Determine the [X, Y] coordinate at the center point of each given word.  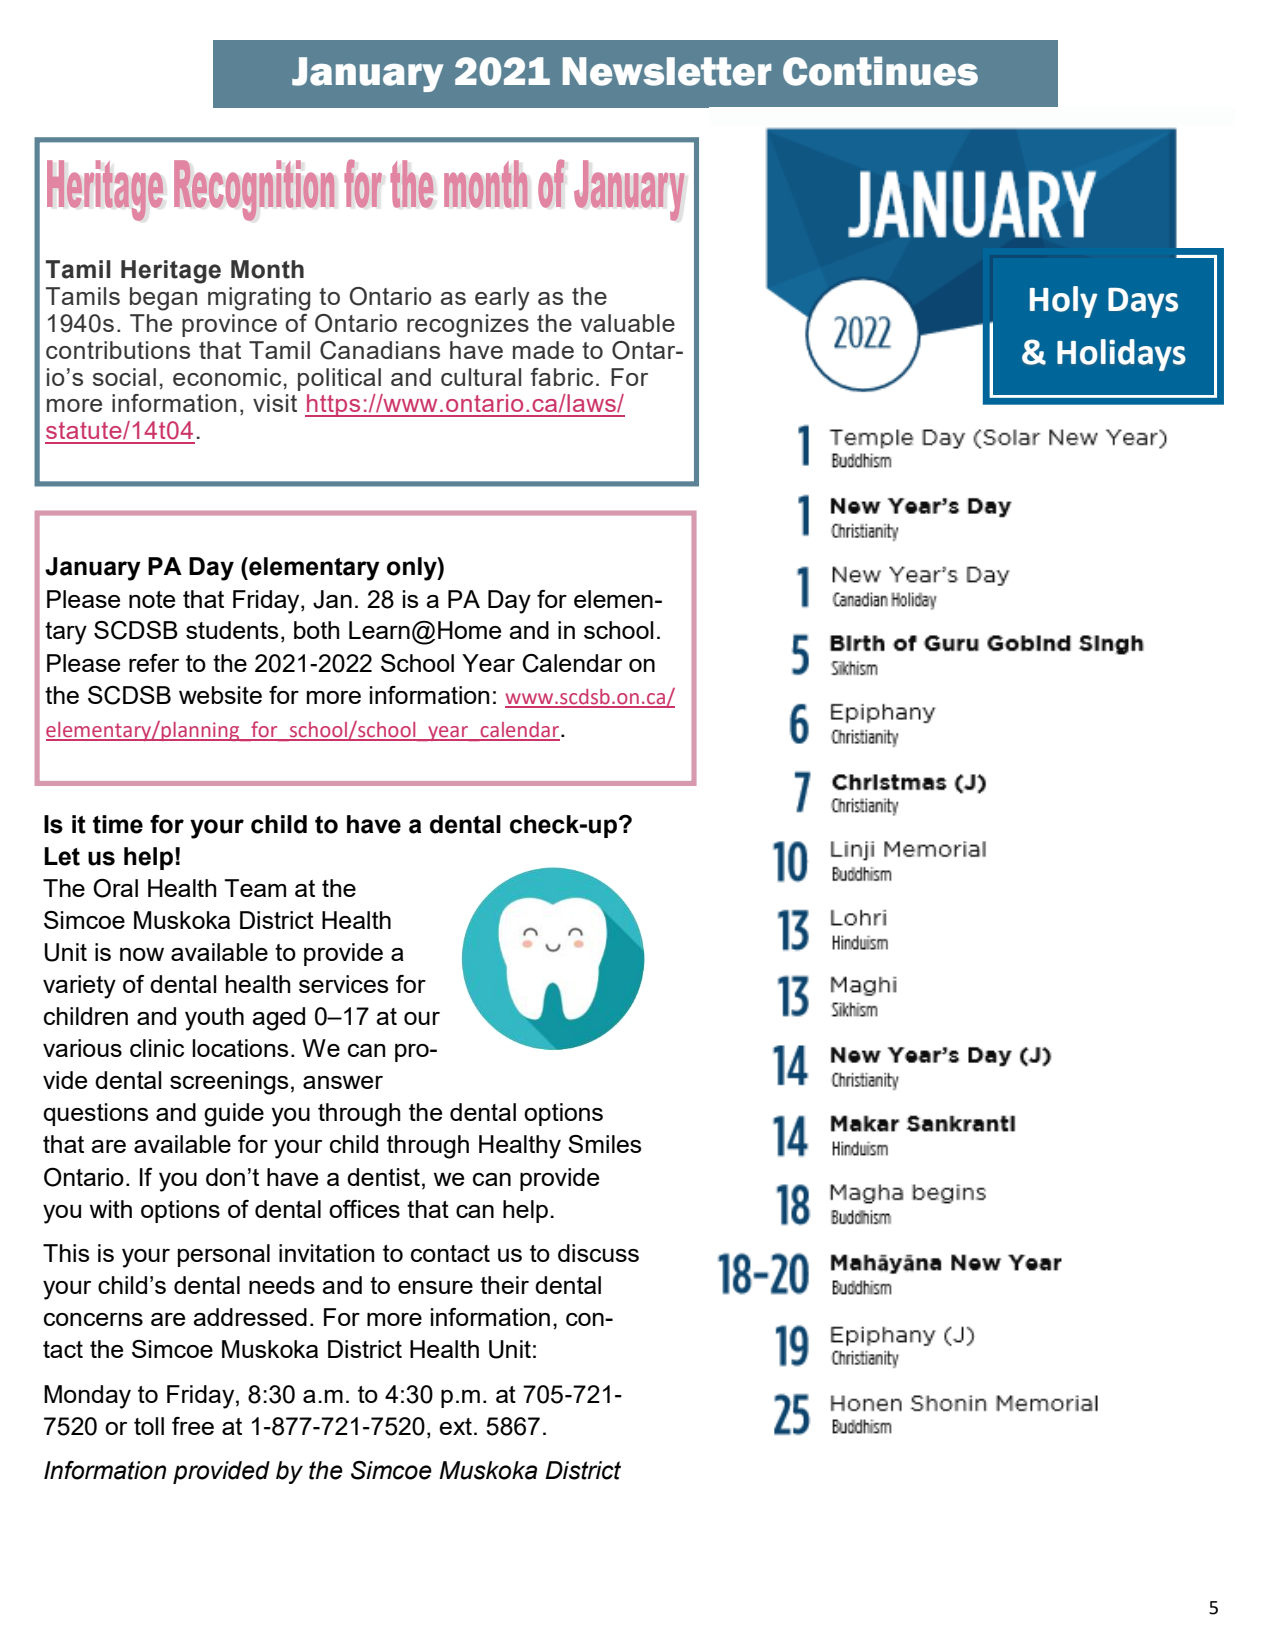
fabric [562, 377]
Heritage [171, 272]
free [193, 1426]
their [504, 1285]
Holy [1063, 302]
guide [234, 1115]
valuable [628, 323]
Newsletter [667, 71]
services [343, 984]
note [152, 599]
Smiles [604, 1144]
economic [228, 377]
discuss [598, 1253]
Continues [880, 71]
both [317, 630]
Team [255, 888]
